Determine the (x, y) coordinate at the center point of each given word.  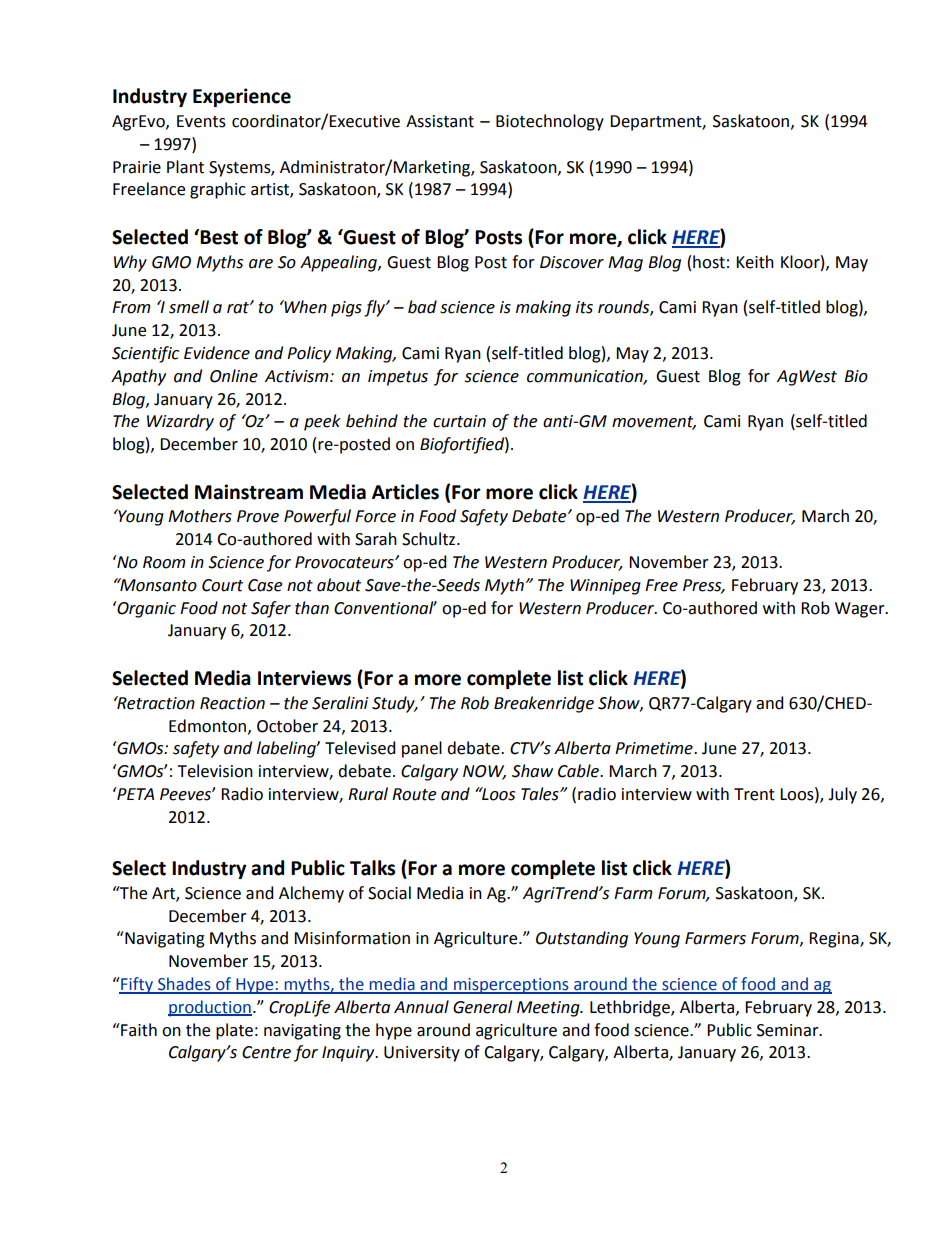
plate (234, 1031)
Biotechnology (550, 122)
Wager (861, 610)
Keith (755, 262)
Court (222, 585)
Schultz (430, 539)
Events (201, 121)
